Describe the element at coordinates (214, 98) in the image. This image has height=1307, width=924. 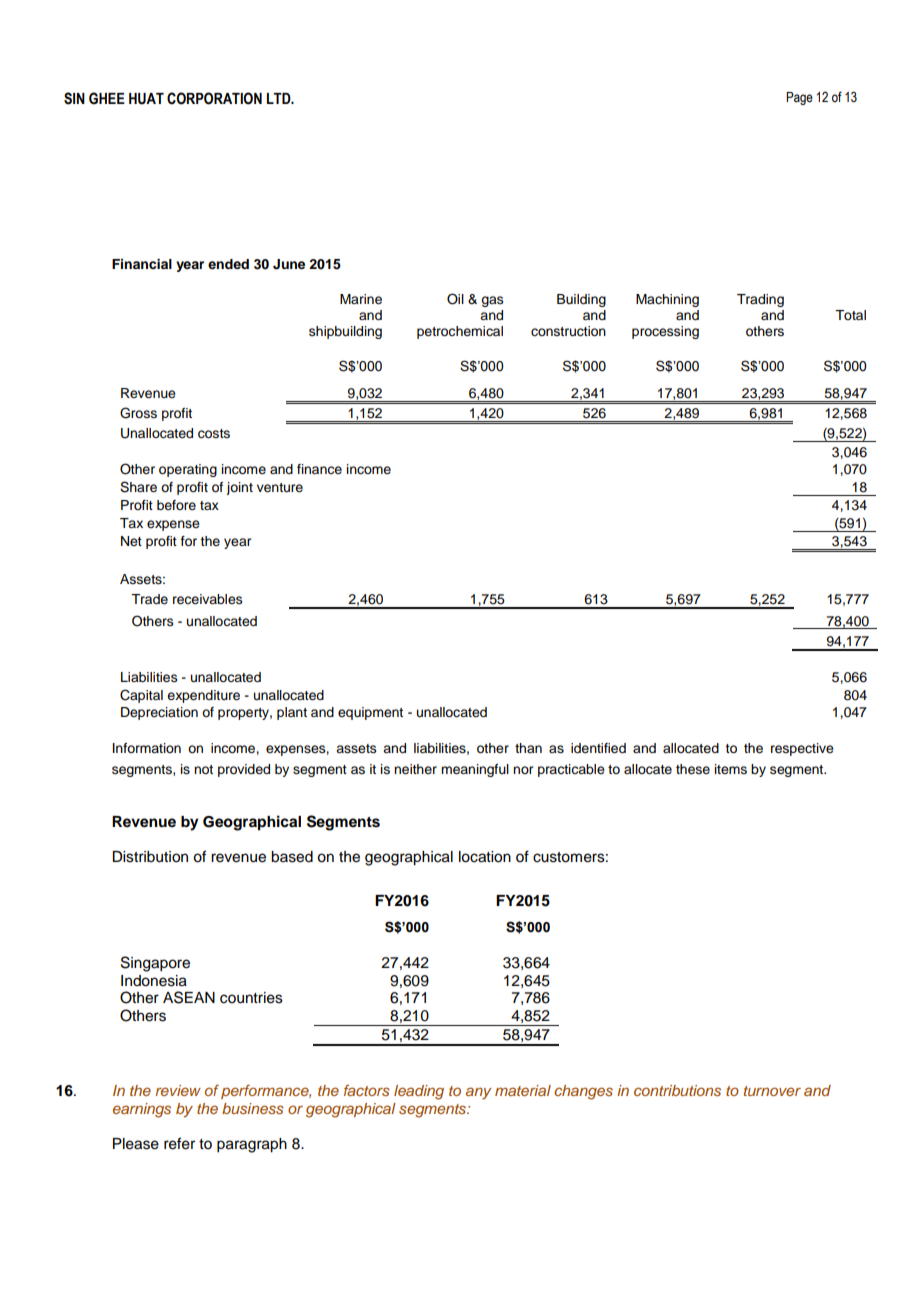
I see `CORPORATION` at that location.
